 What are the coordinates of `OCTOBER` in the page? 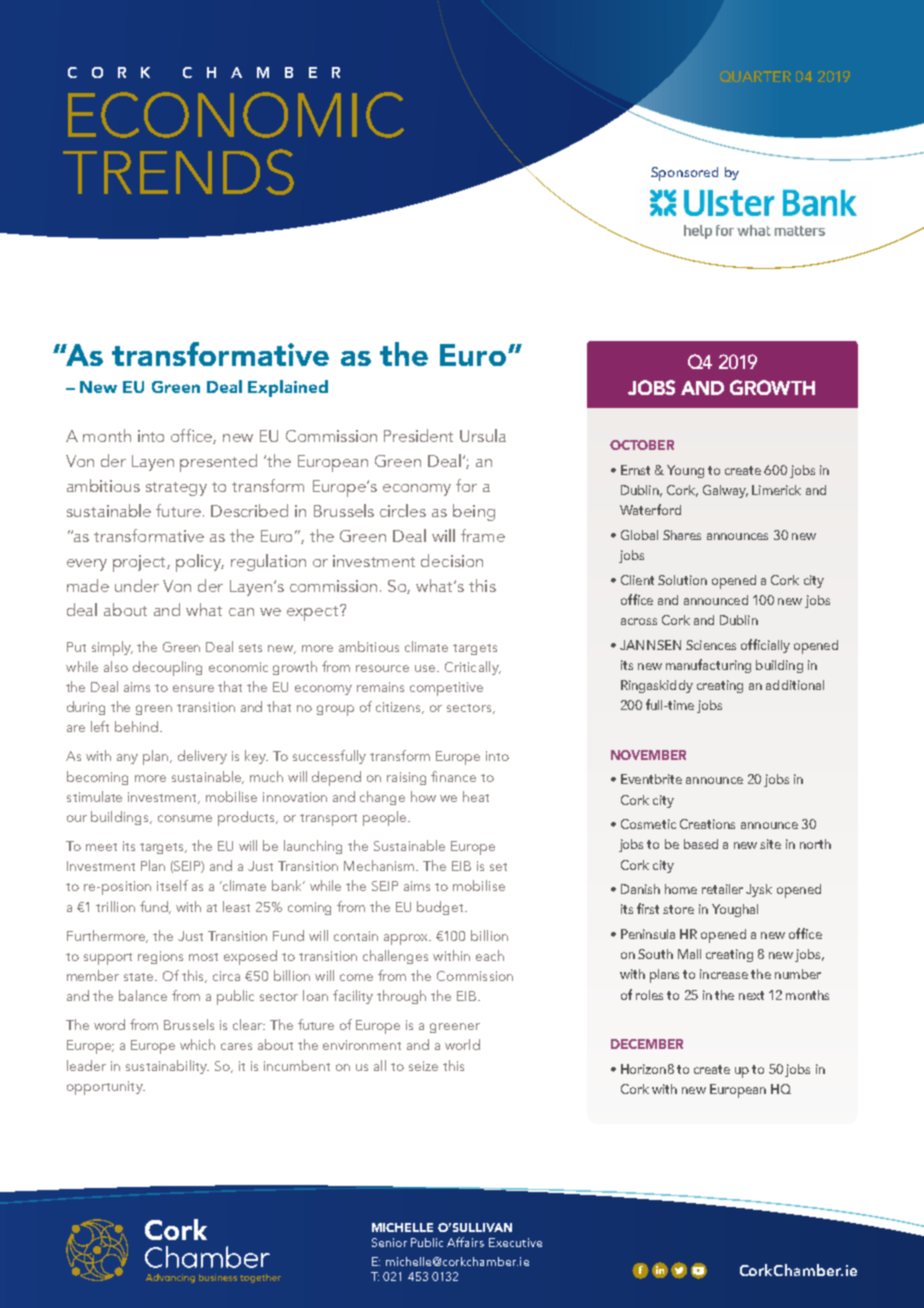 It's located at (642, 445).
